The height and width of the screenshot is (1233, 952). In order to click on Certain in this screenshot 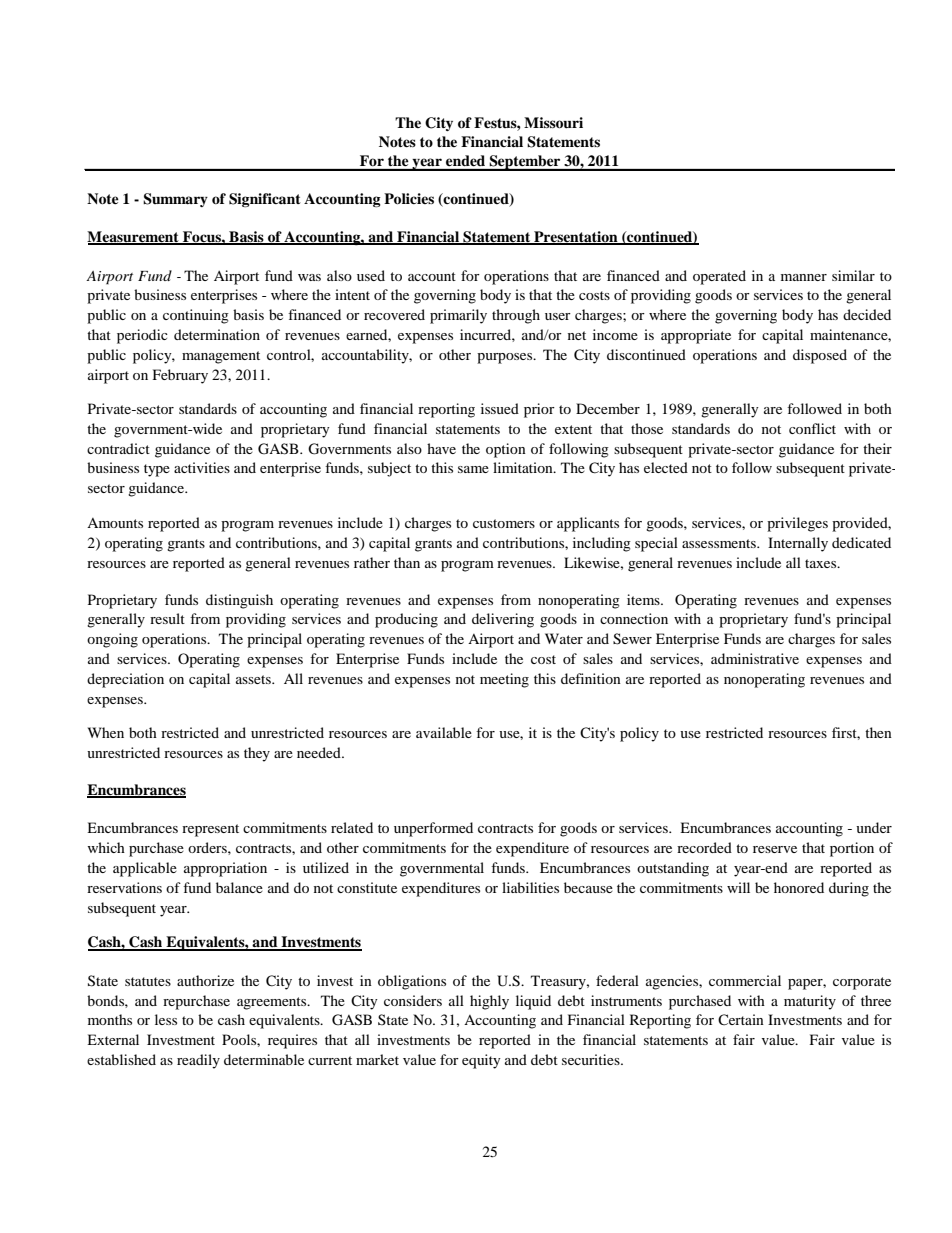, I will do `click(741, 1019)`.
